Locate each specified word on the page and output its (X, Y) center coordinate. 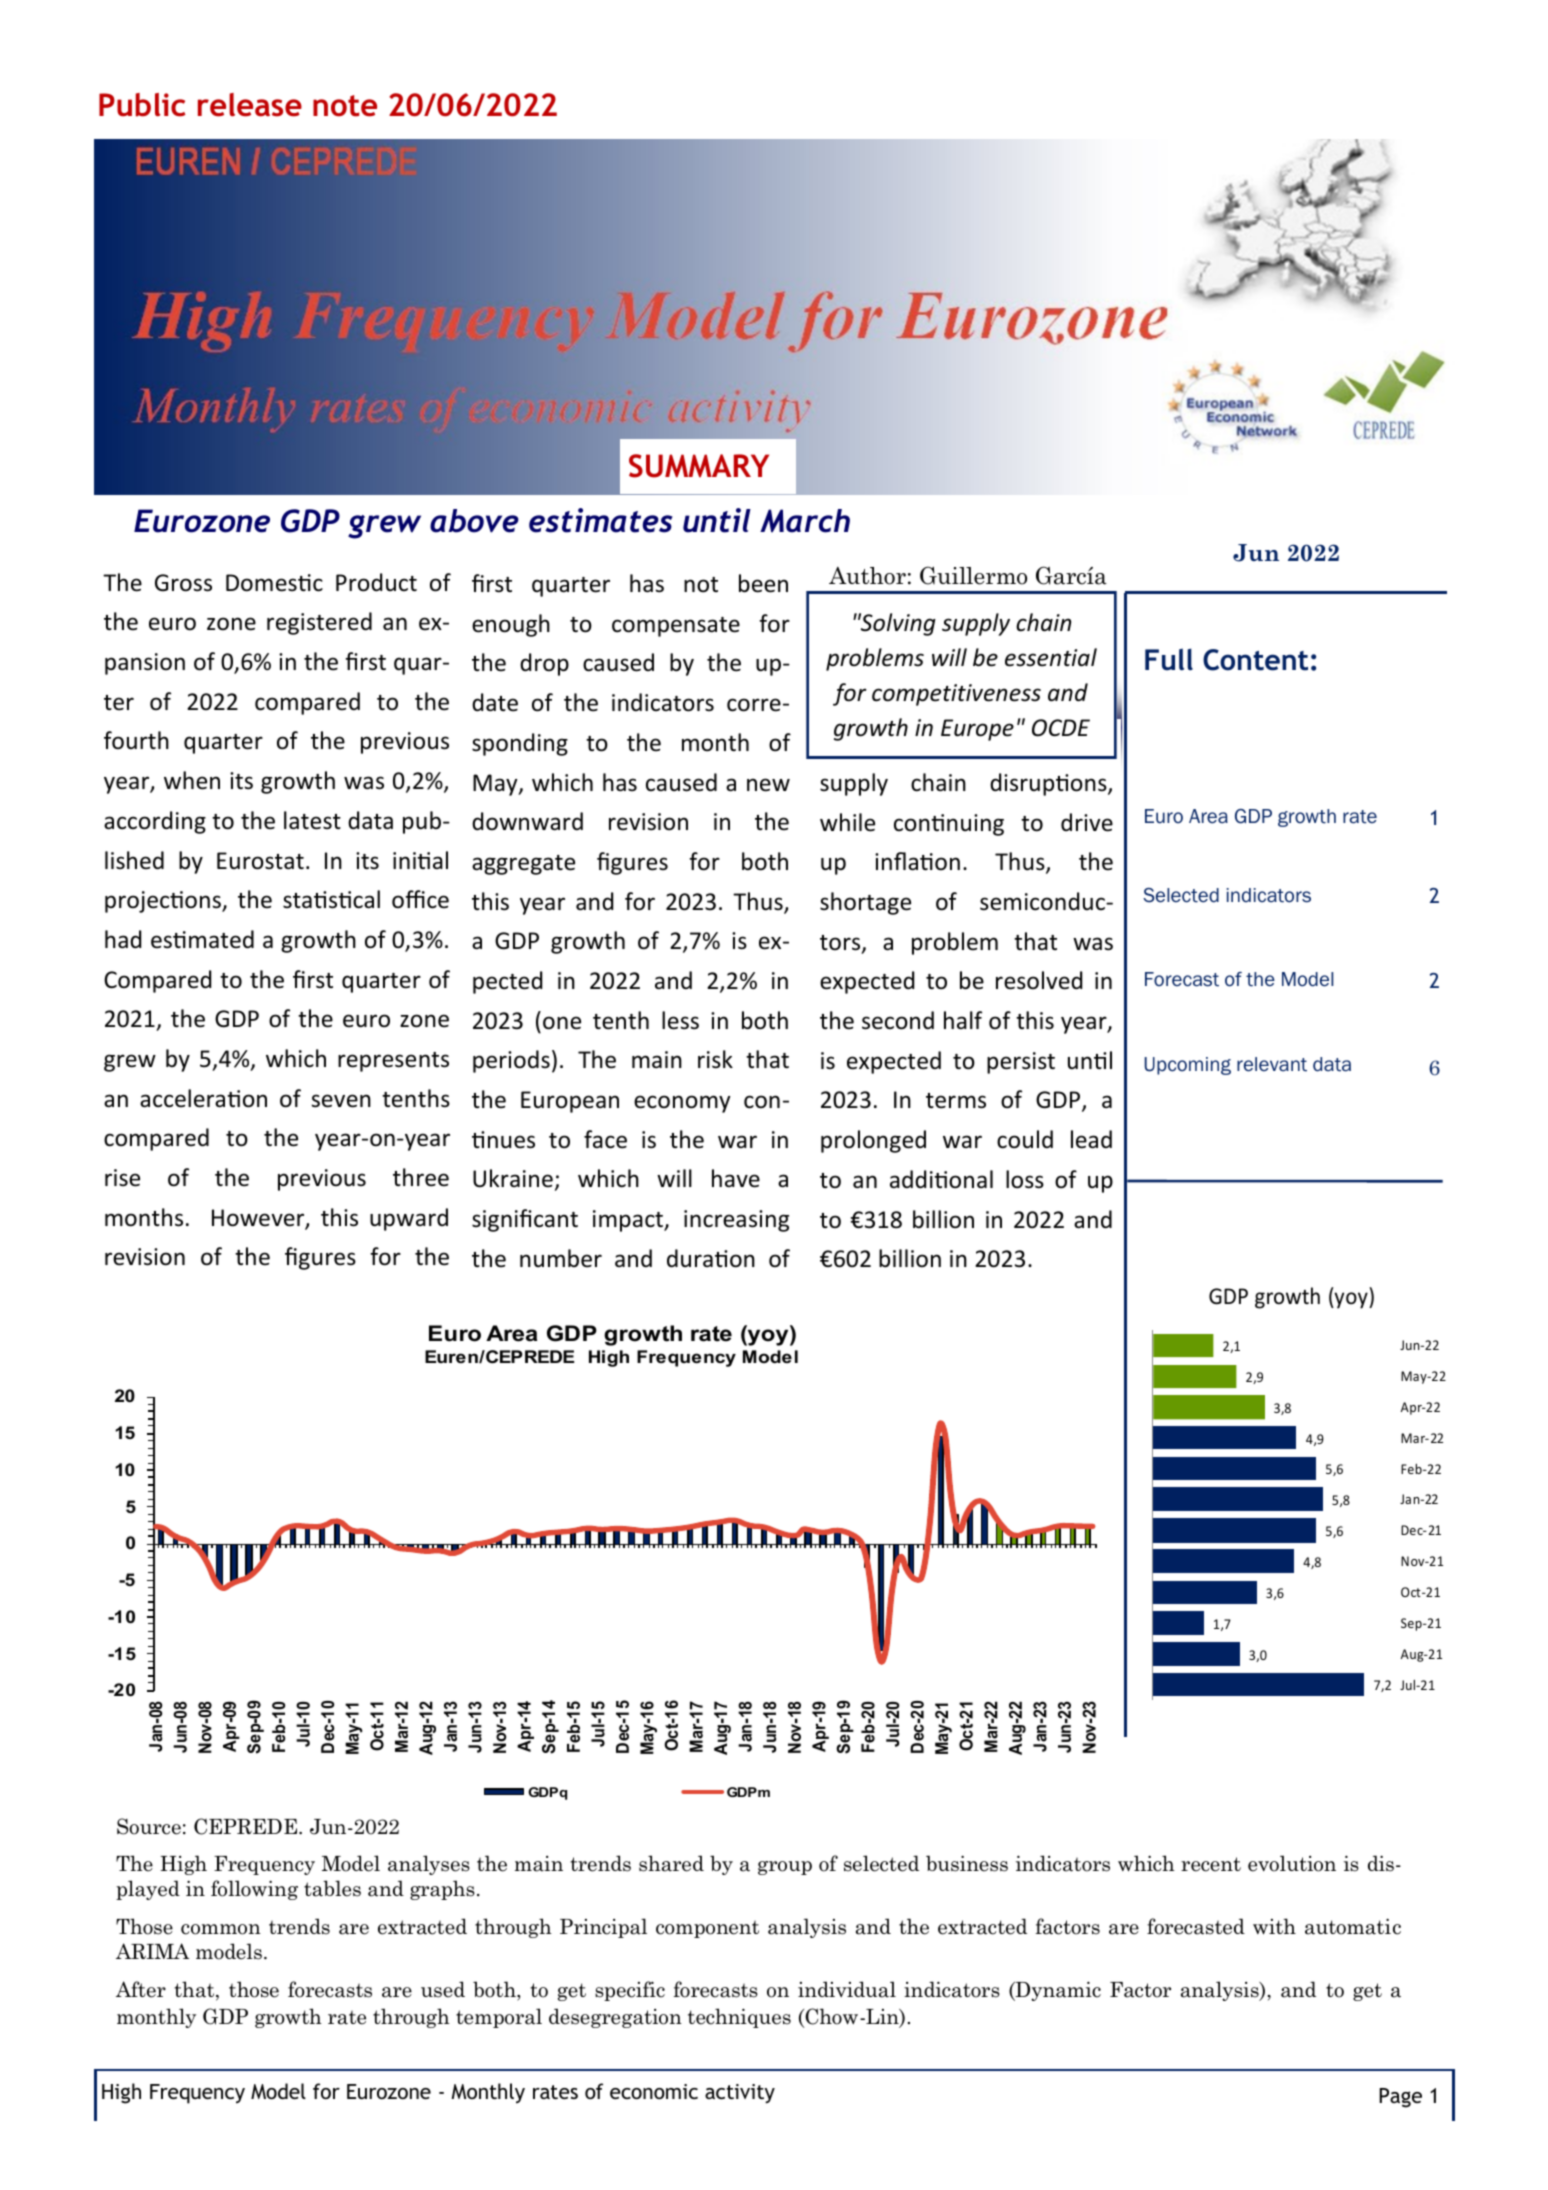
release (250, 105)
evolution (1292, 1863)
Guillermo (973, 575)
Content (1255, 660)
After (141, 1989)
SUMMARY (699, 466)
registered (319, 623)
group (785, 1868)
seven (341, 1101)
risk (715, 1059)
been (763, 583)
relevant (1272, 1064)
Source (149, 1826)
